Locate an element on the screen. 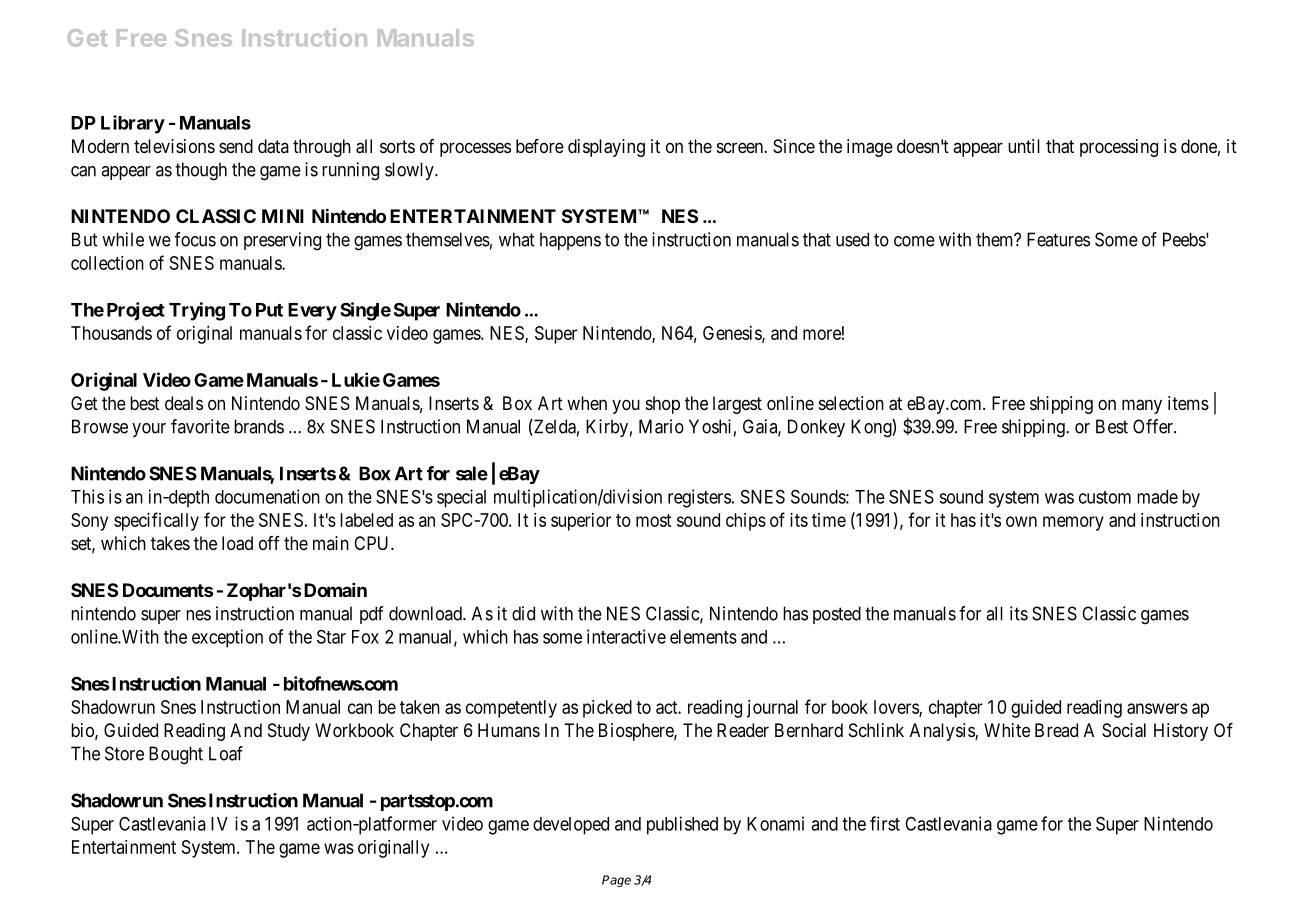  shop is located at coordinates (663, 405).
